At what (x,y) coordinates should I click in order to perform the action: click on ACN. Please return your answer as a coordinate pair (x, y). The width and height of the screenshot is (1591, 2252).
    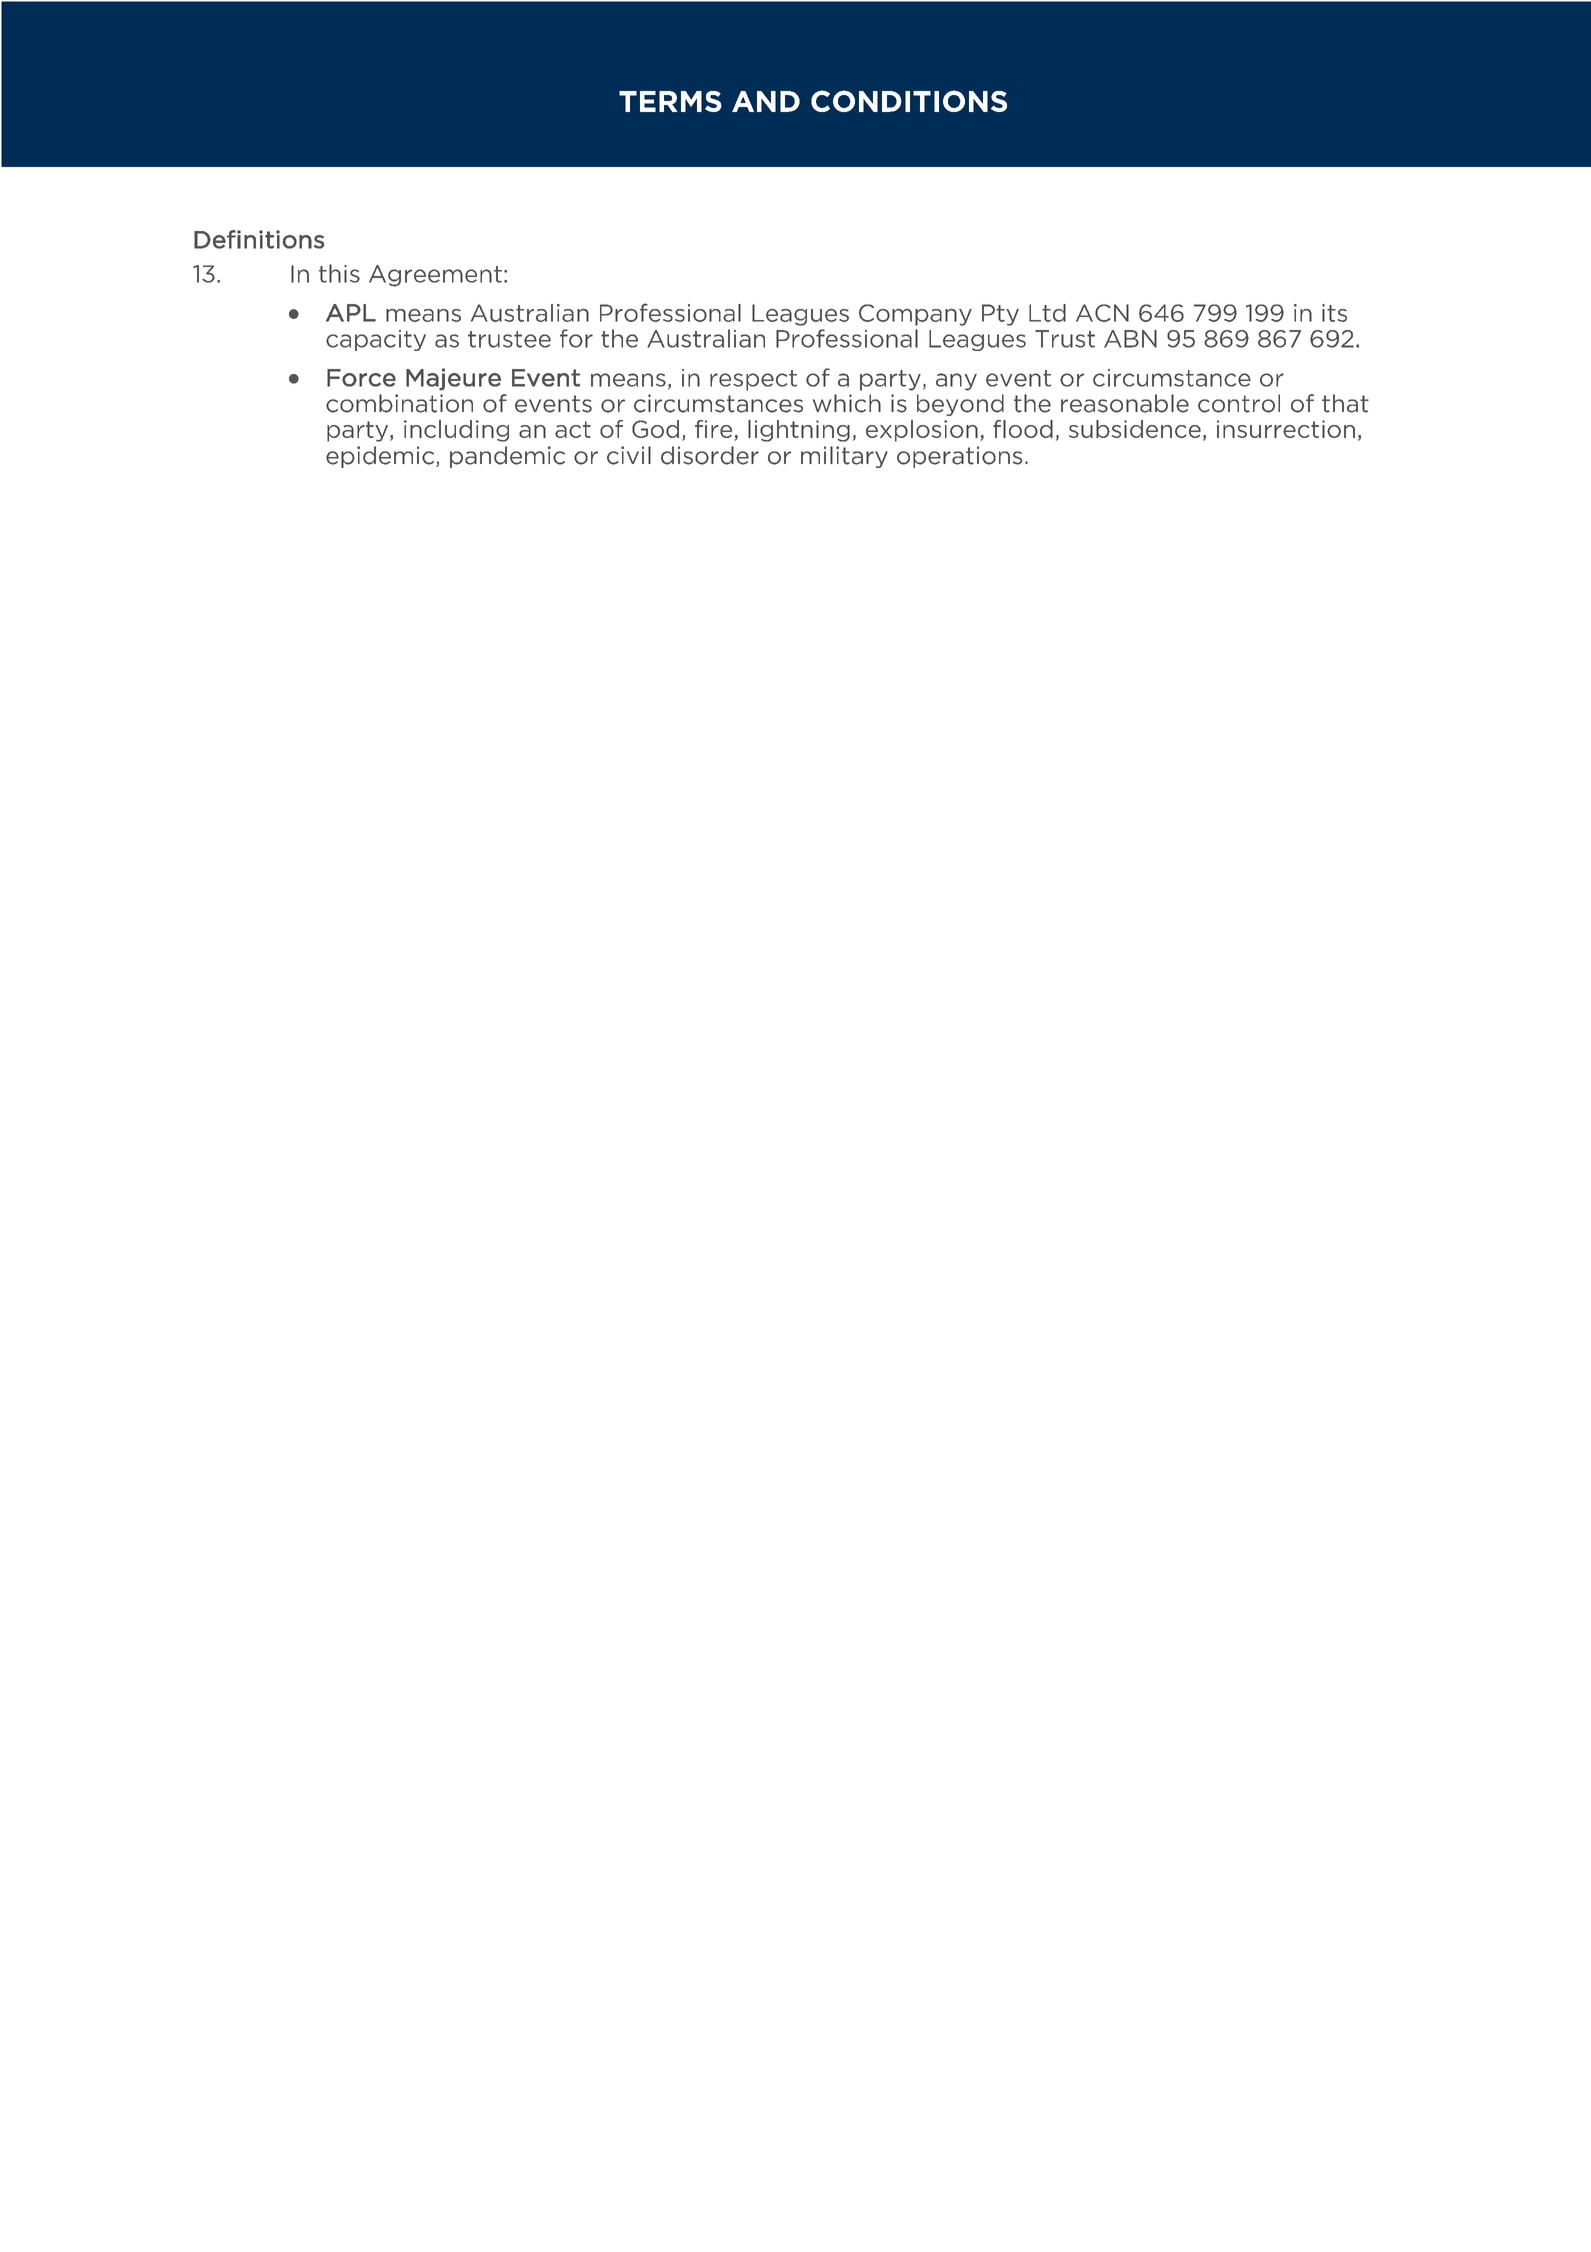
    Looking at the image, I should click on (1102, 313).
